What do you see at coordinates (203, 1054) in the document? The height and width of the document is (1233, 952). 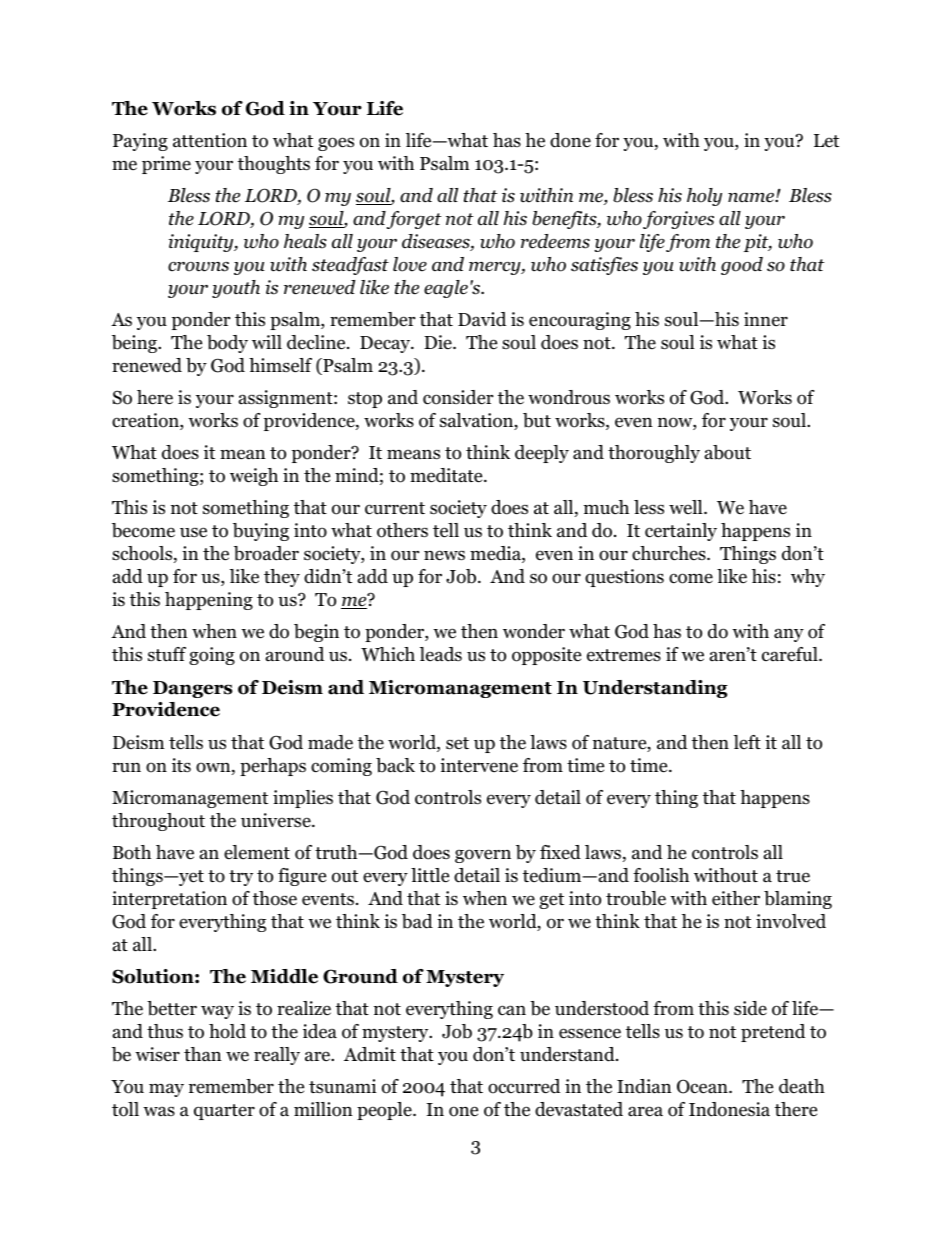 I see `than` at bounding box center [203, 1054].
